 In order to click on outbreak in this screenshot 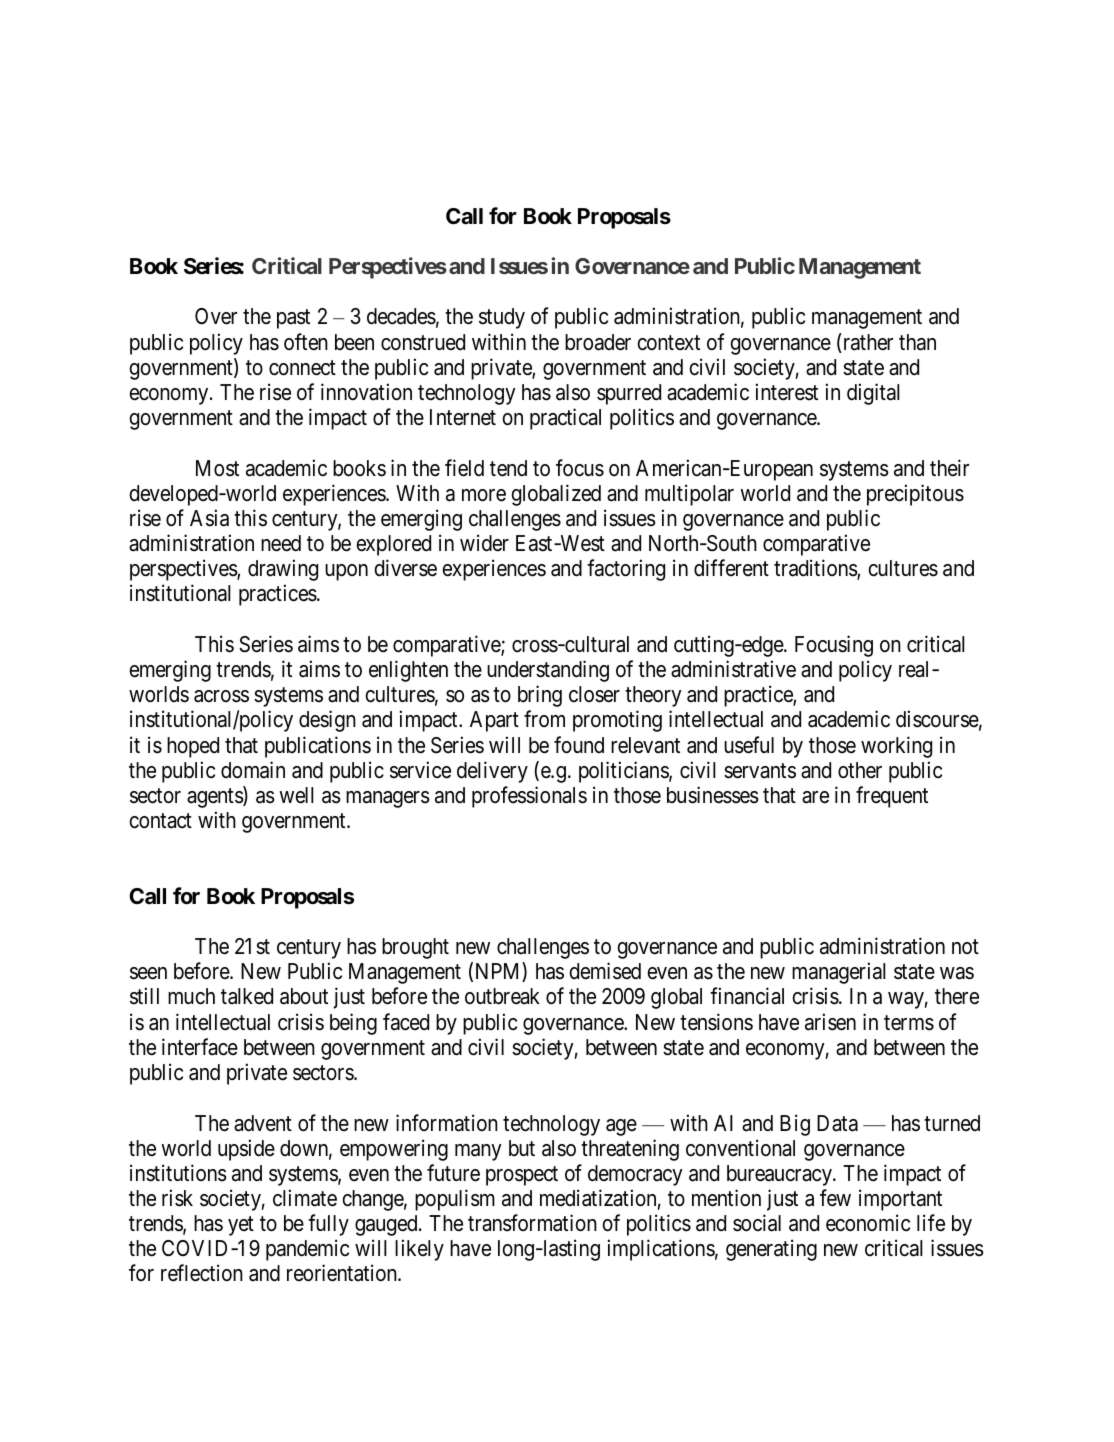, I will do `click(502, 996)`.
